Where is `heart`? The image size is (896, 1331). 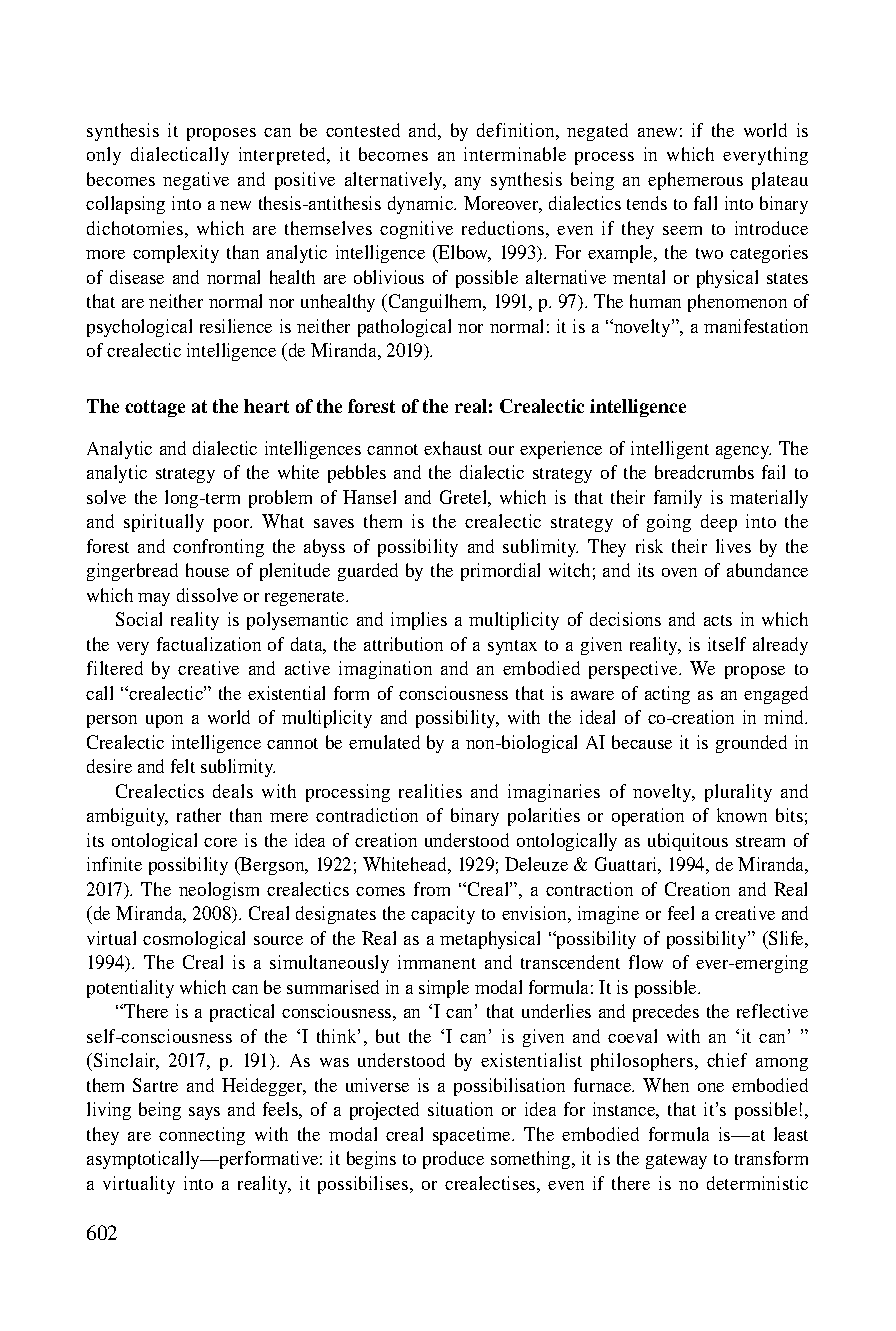 heart is located at coordinates (266, 406).
